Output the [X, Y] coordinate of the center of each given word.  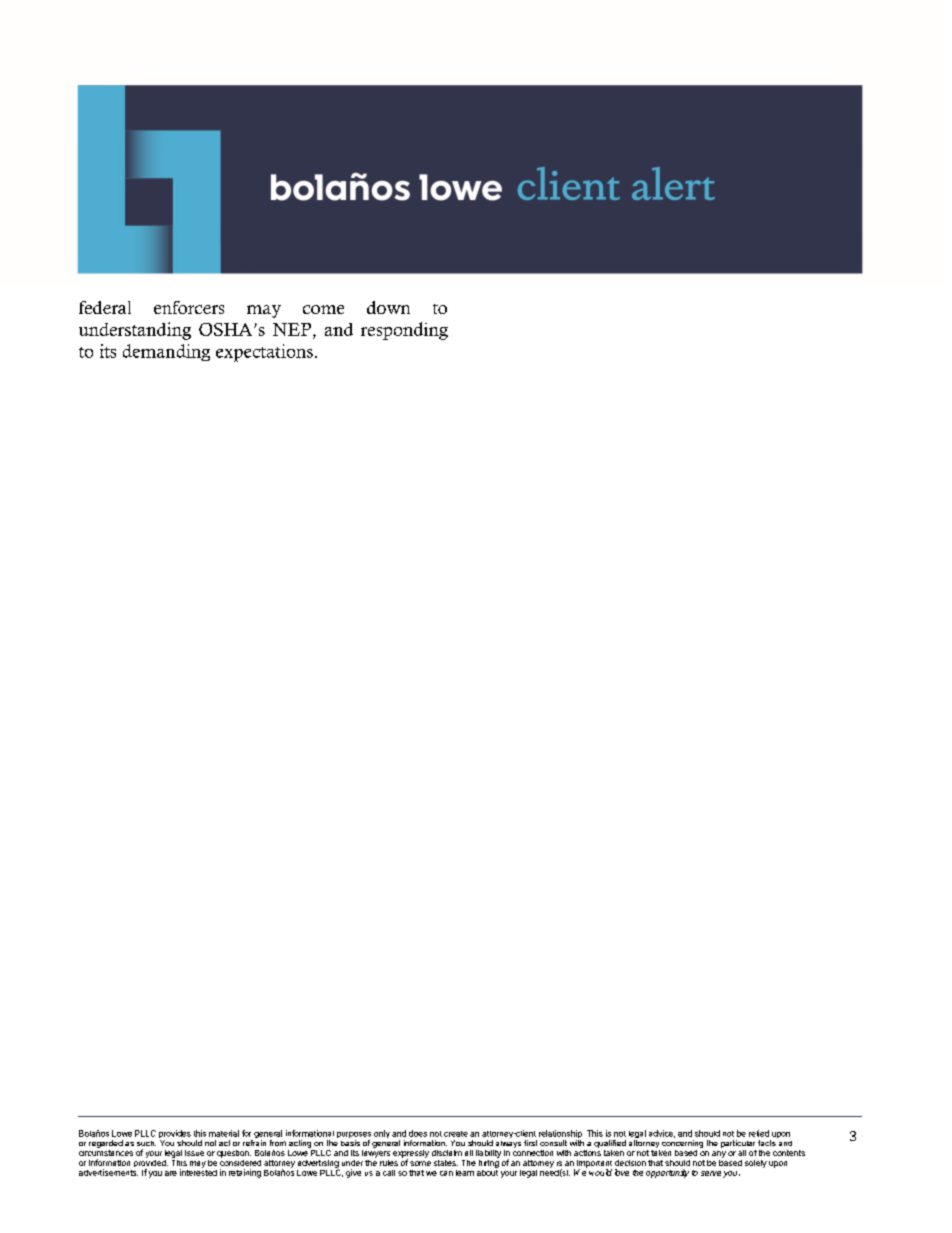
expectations [264, 353]
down [388, 307]
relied [759, 1133]
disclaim [447, 1153]
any [719, 1154]
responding [404, 331]
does [418, 1133]
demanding [166, 352]
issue [194, 1153]
